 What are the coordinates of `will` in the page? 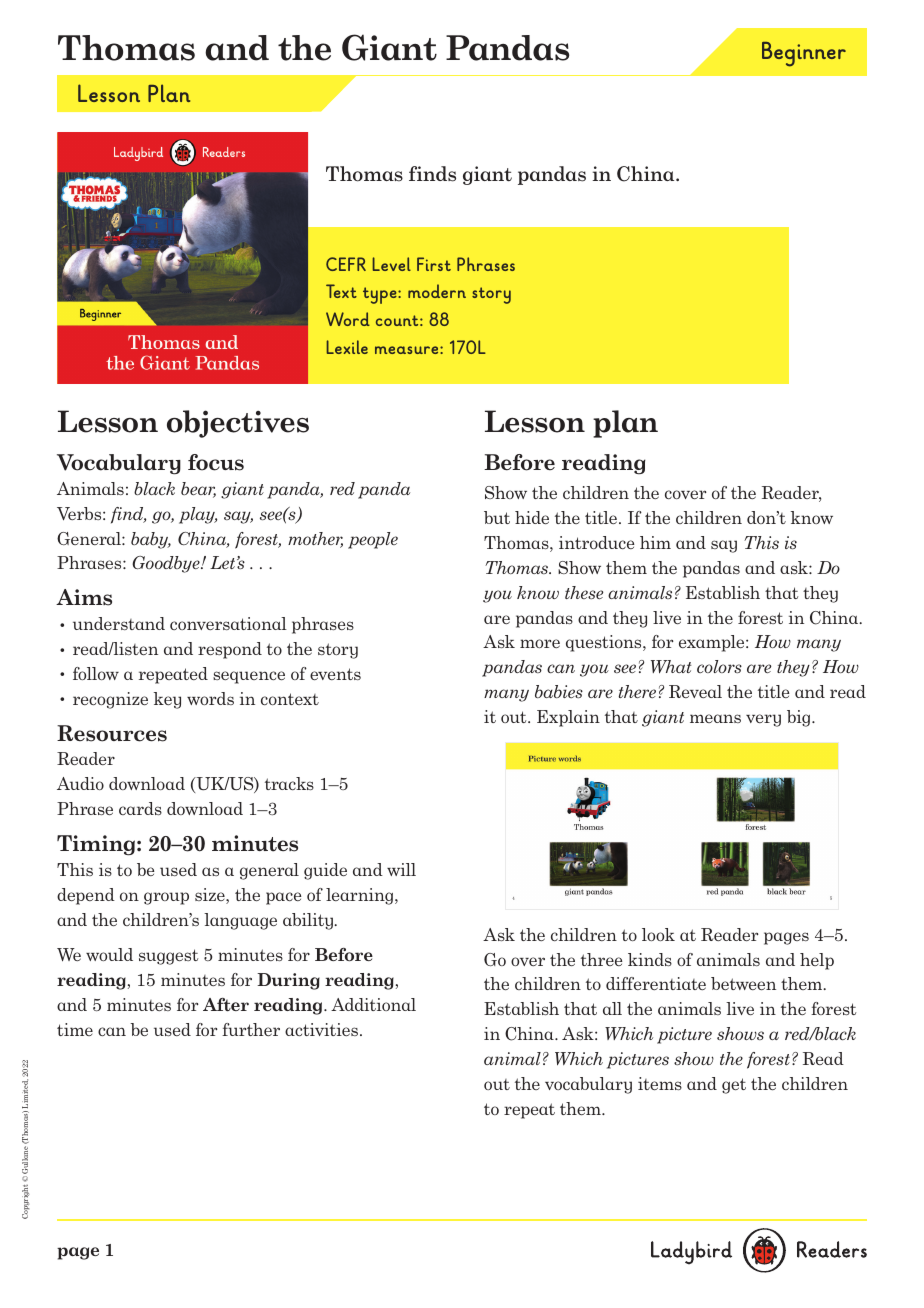 It's located at (401, 869).
